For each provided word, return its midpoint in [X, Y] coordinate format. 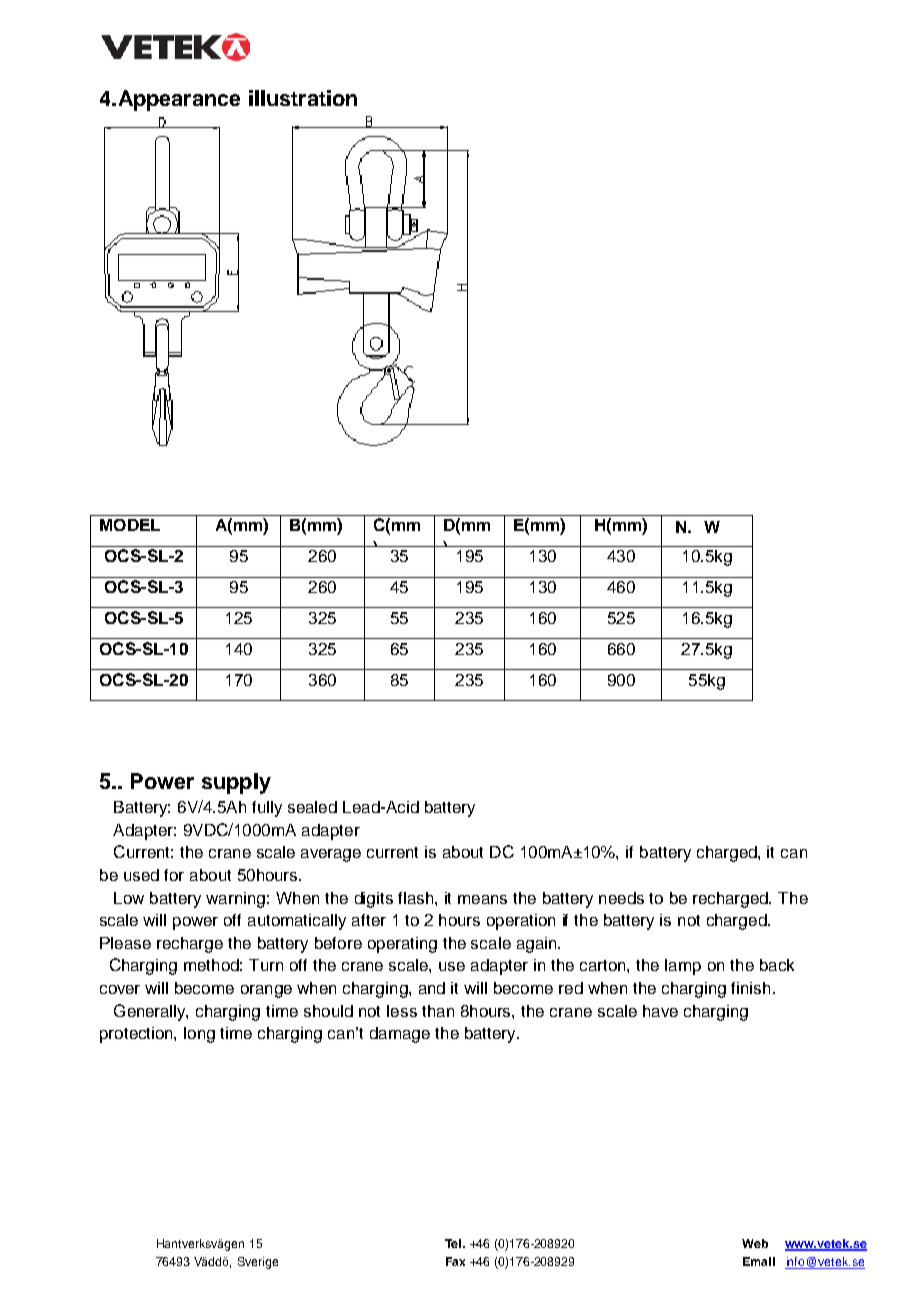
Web [755, 1243]
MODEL [130, 525]
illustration [303, 98]
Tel [454, 1243]
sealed [312, 807]
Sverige [258, 1263]
